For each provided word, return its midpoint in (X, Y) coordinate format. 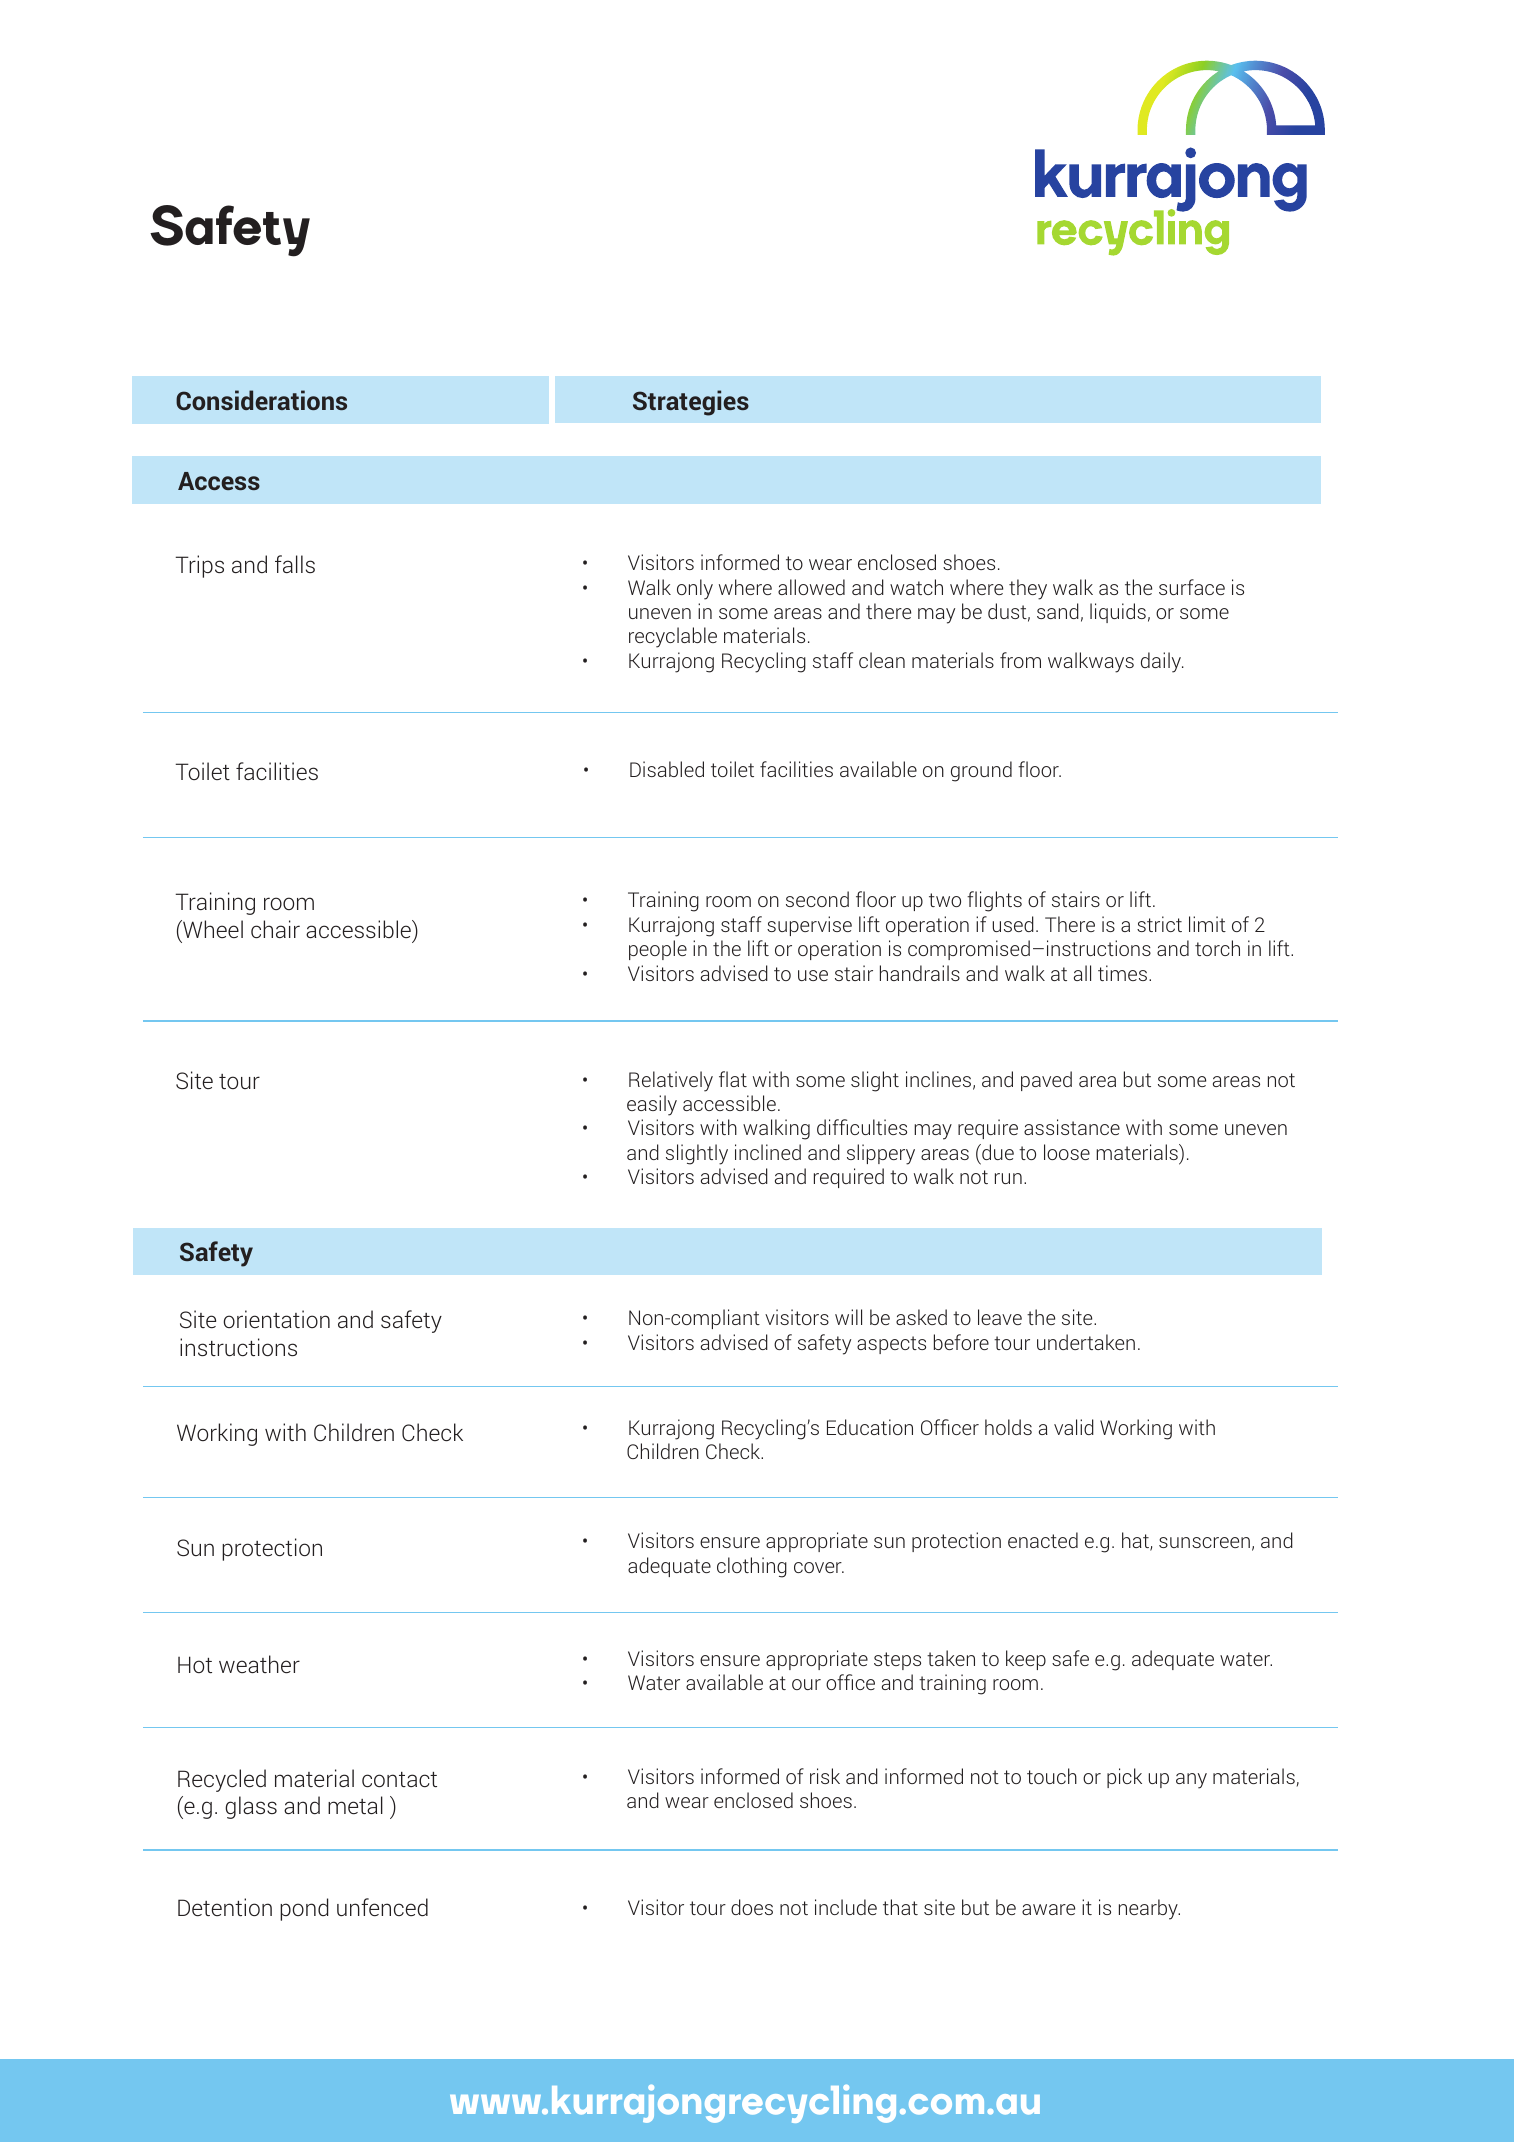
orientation (277, 1319)
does (752, 1907)
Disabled (667, 769)
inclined (768, 1152)
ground (981, 771)
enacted (1043, 1540)
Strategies (691, 403)
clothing (752, 1567)
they (1028, 589)
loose (1067, 1152)
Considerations (261, 400)
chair (275, 929)
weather (259, 1664)
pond (304, 1909)
